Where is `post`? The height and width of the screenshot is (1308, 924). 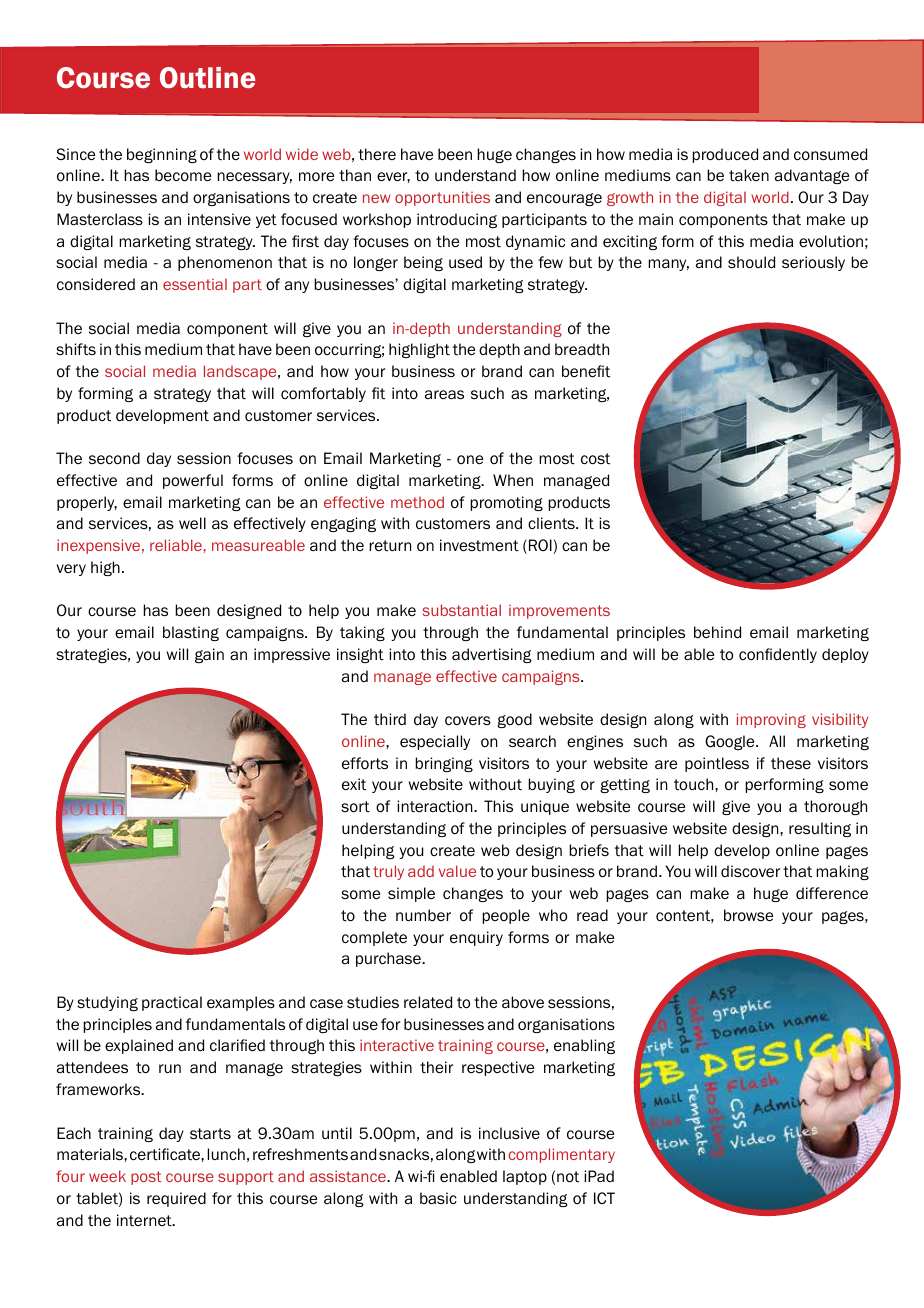 post is located at coordinates (146, 1178).
